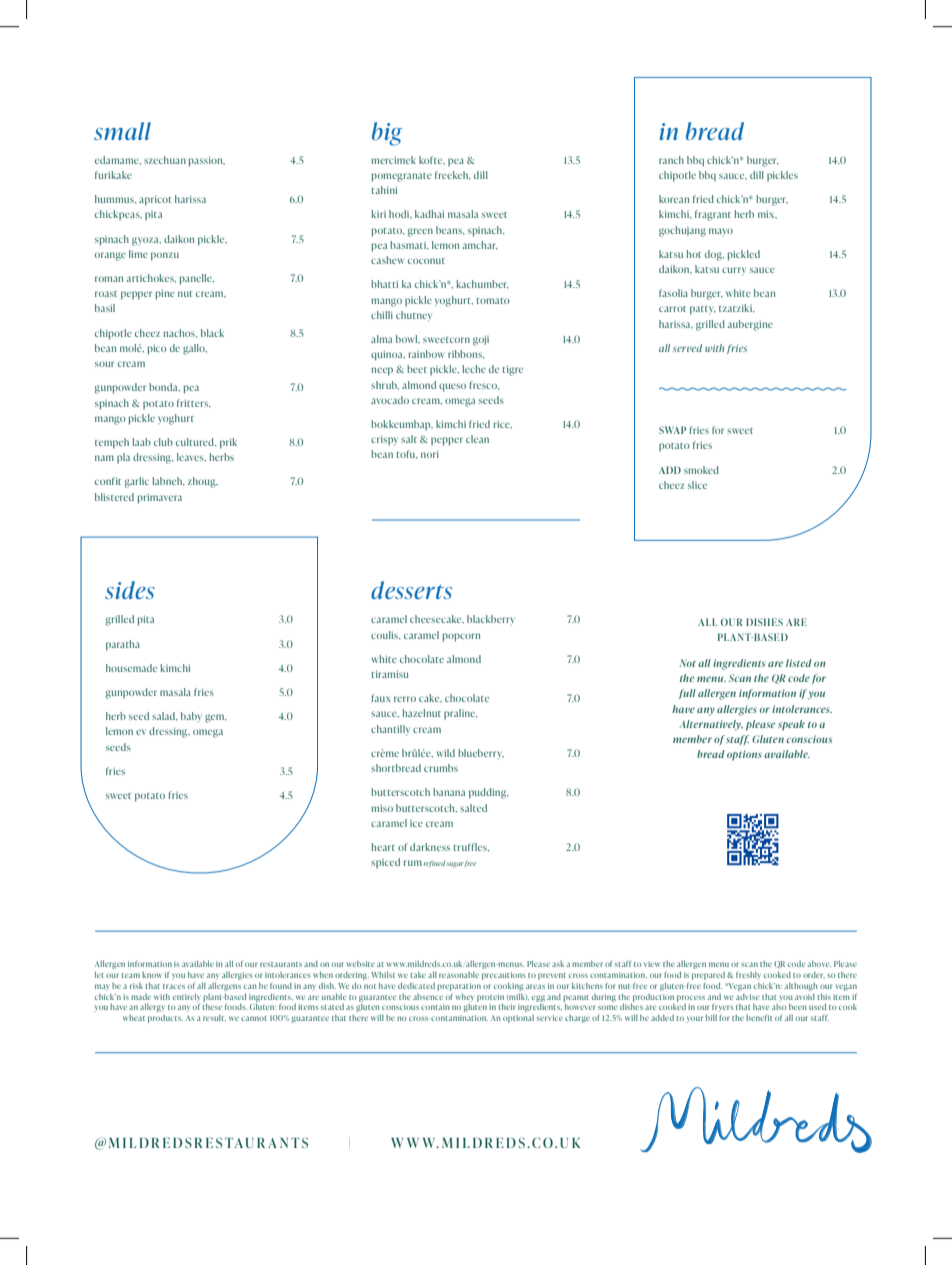 This screenshot has width=952, height=1265. Describe the element at coordinates (474, 369) in the screenshot. I see `leche` at that location.
